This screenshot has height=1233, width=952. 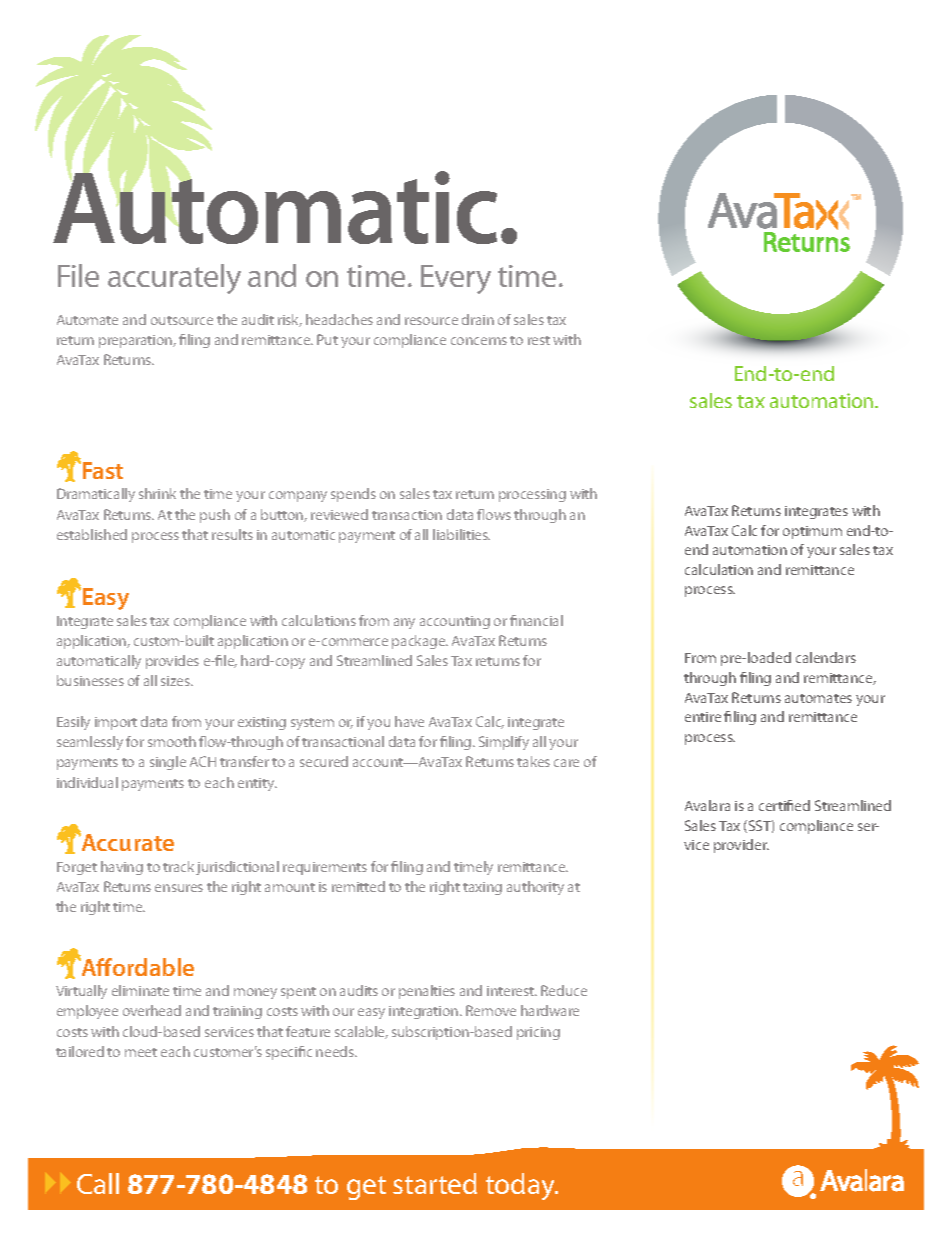 What do you see at coordinates (478, 319) in the screenshot?
I see `drain` at bounding box center [478, 319].
